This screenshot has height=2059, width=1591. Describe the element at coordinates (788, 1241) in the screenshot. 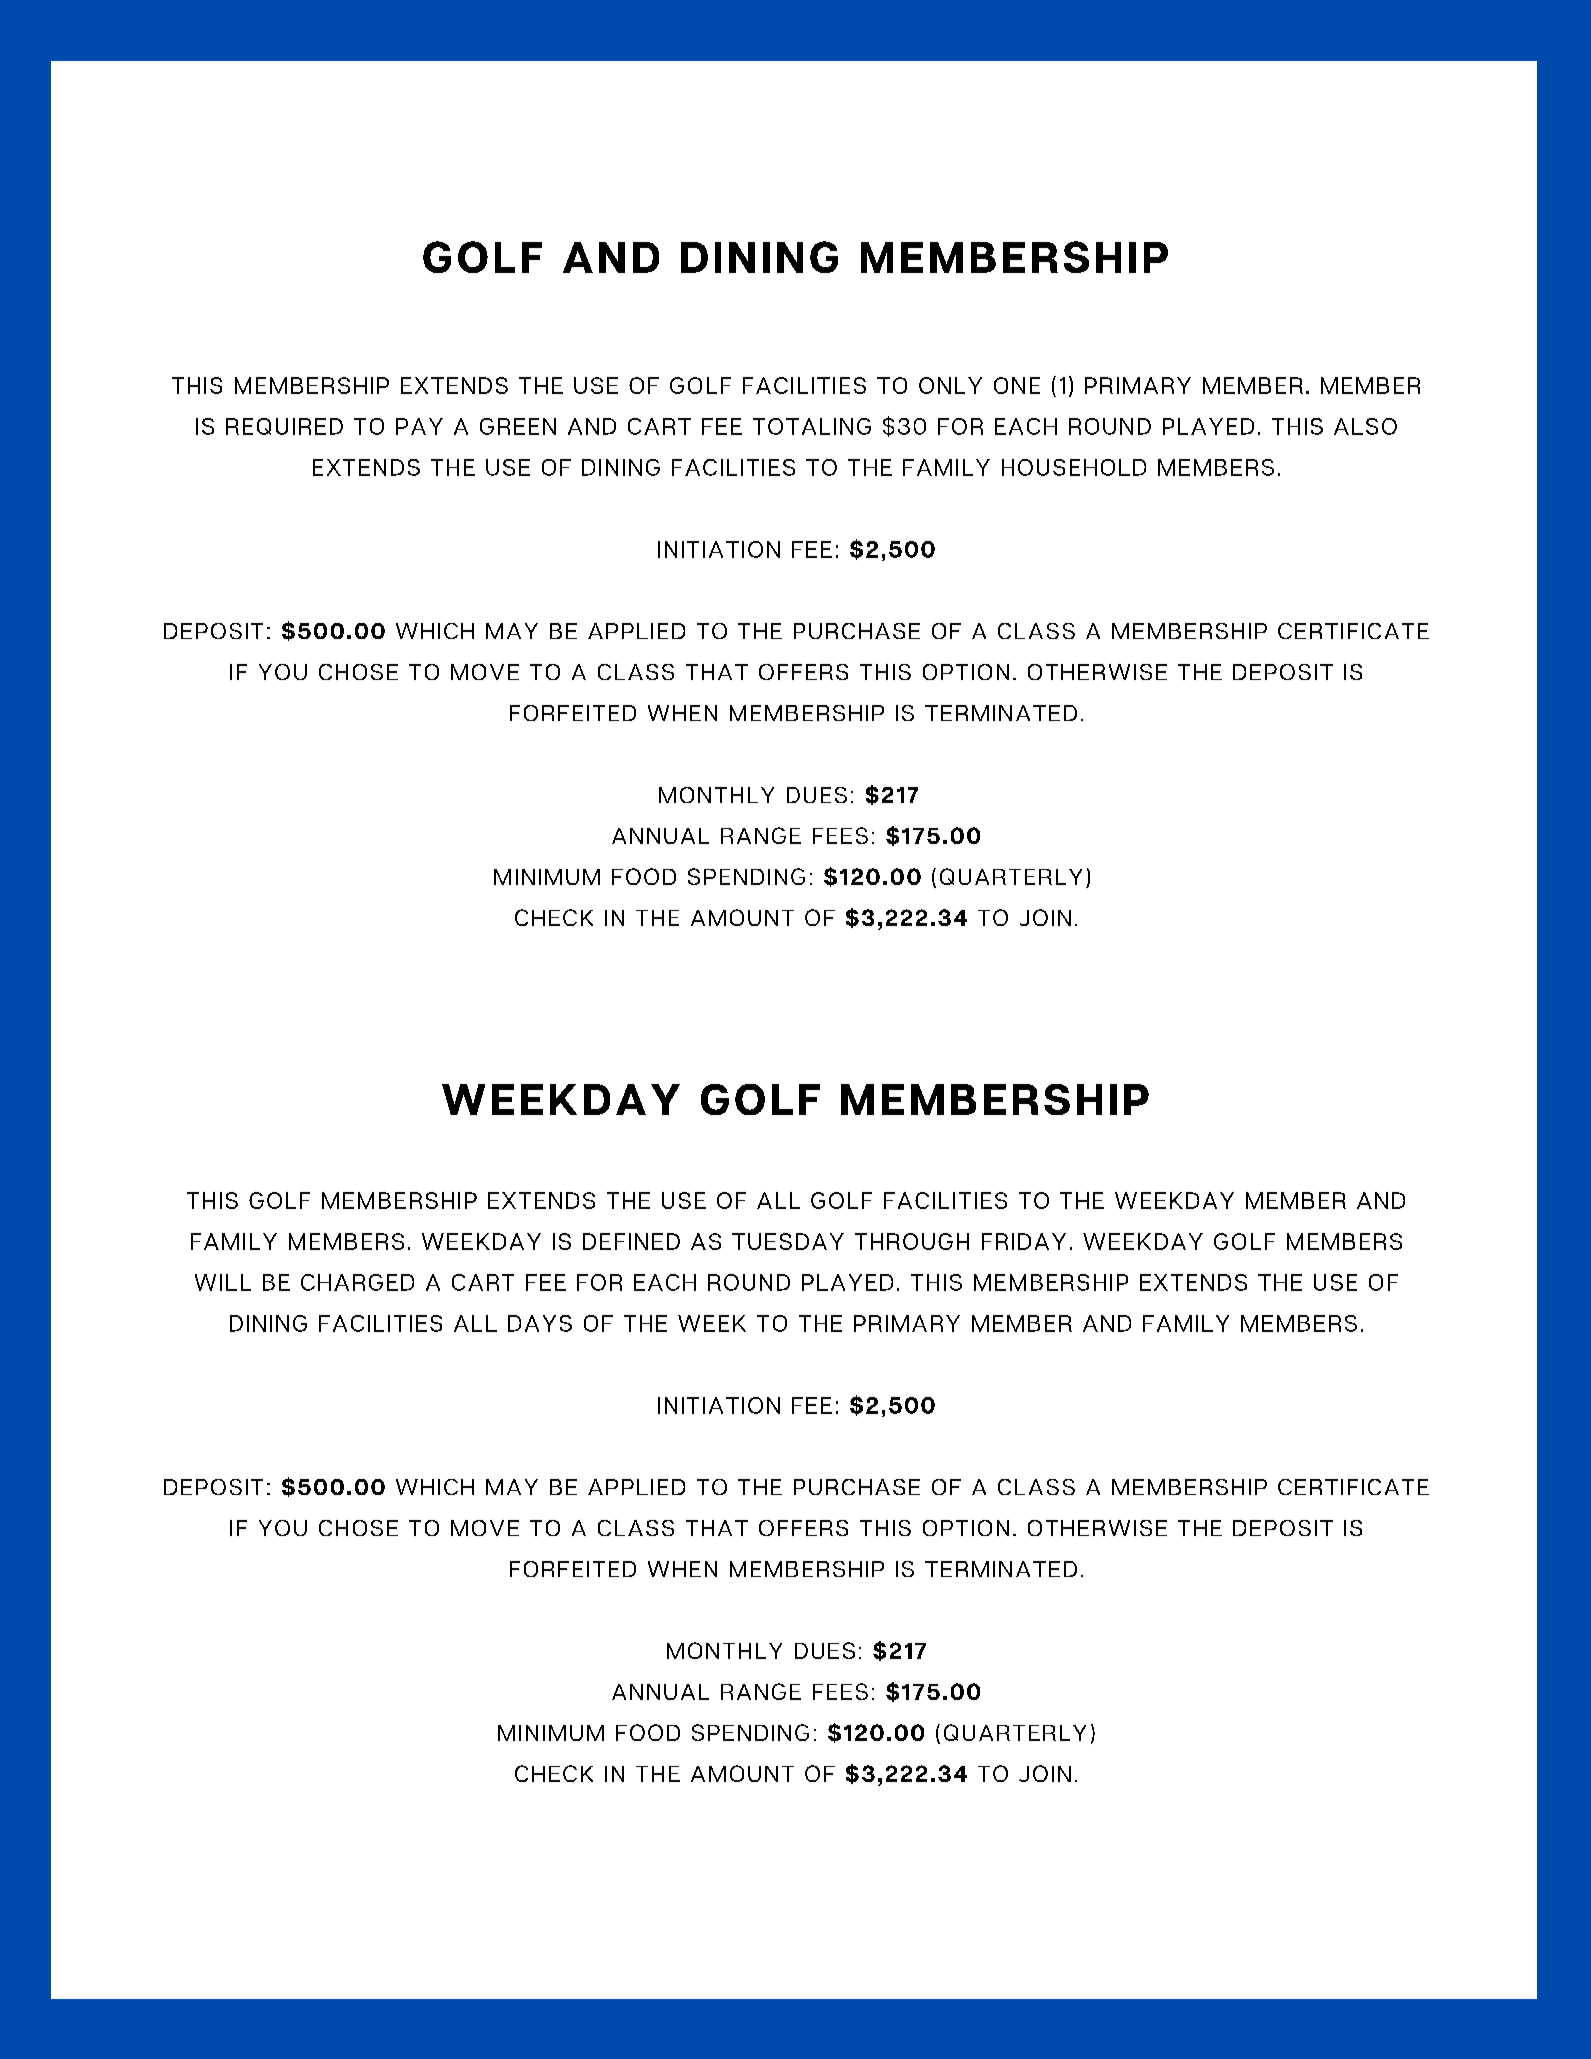

I see `TUESDAY` at that location.
